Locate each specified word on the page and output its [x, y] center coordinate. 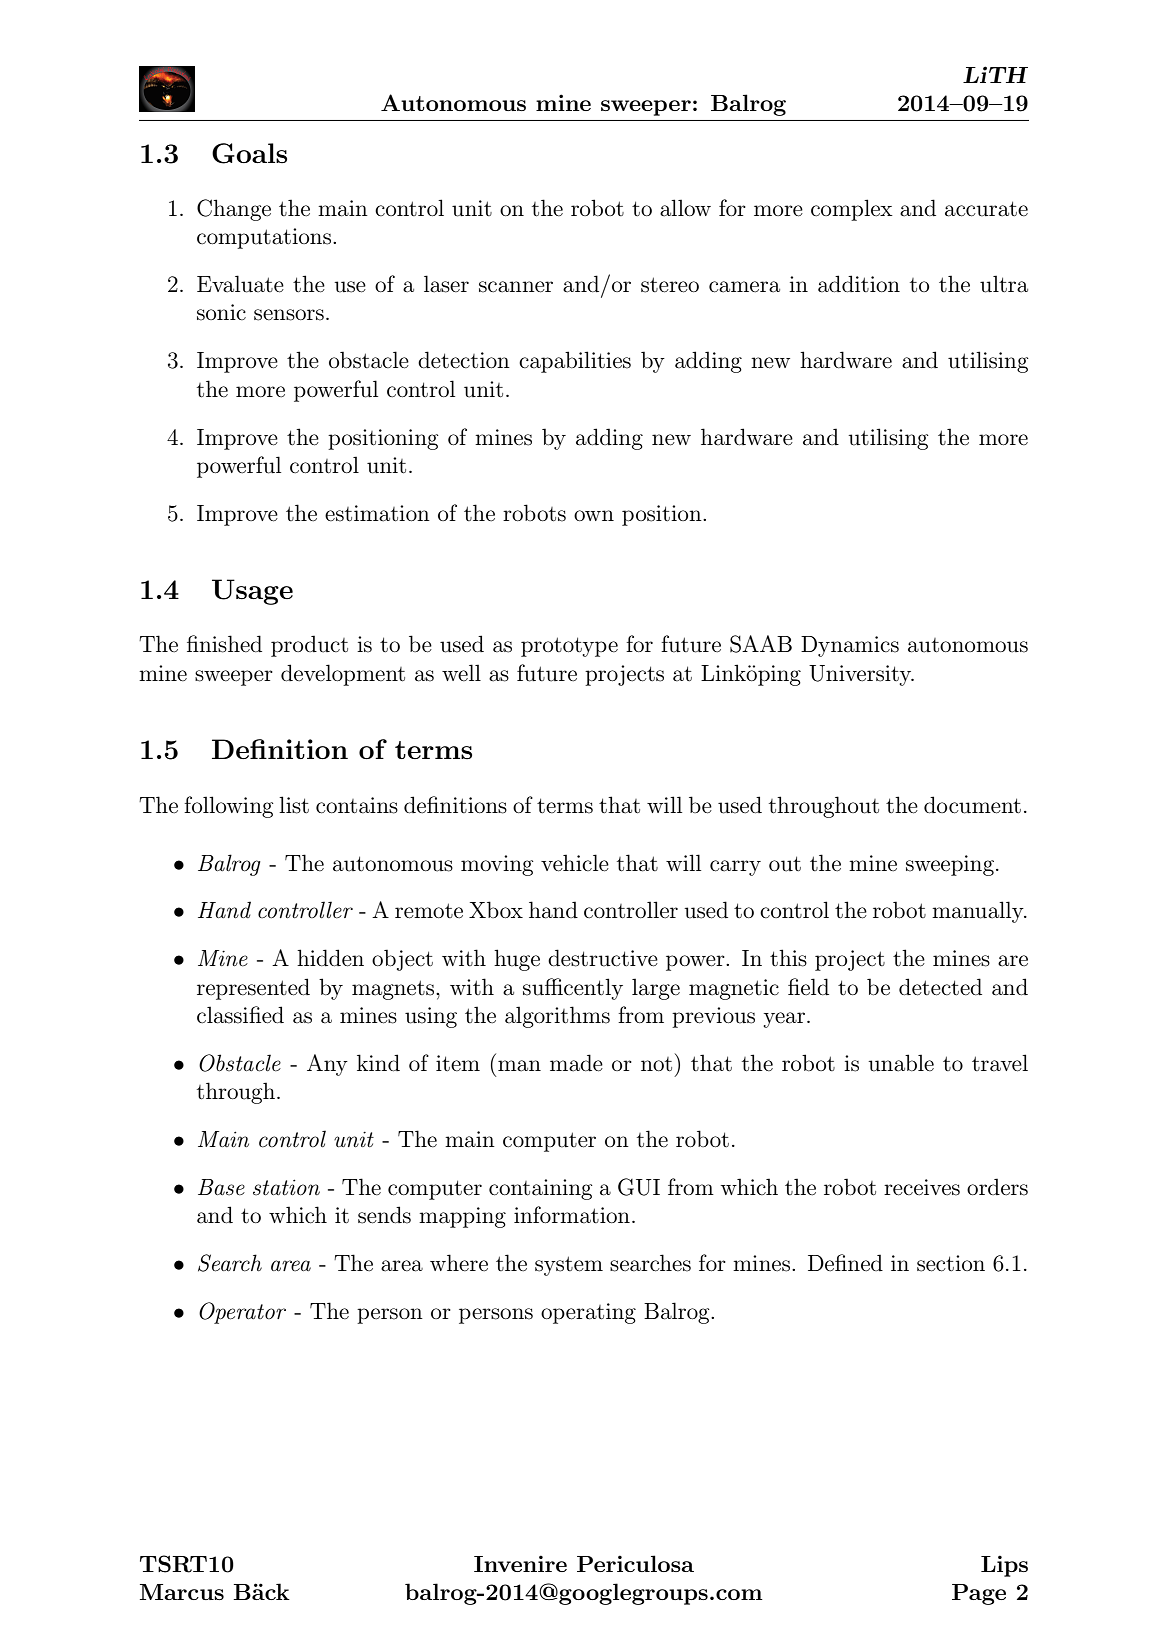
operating [588, 1313]
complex [852, 210]
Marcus [182, 1592]
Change [234, 210]
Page [979, 1594]
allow [685, 208]
